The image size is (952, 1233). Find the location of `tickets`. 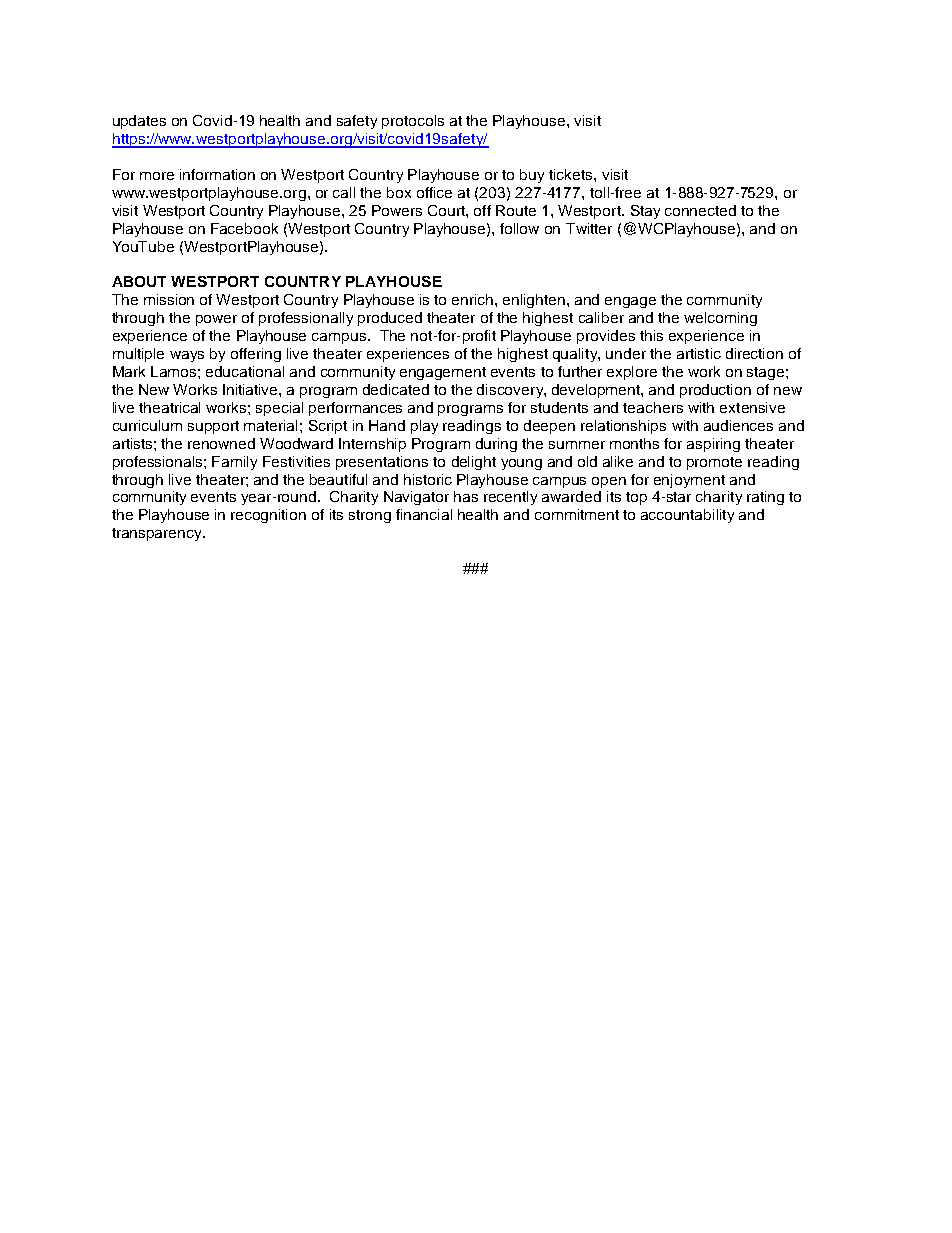

tickets is located at coordinates (572, 174).
